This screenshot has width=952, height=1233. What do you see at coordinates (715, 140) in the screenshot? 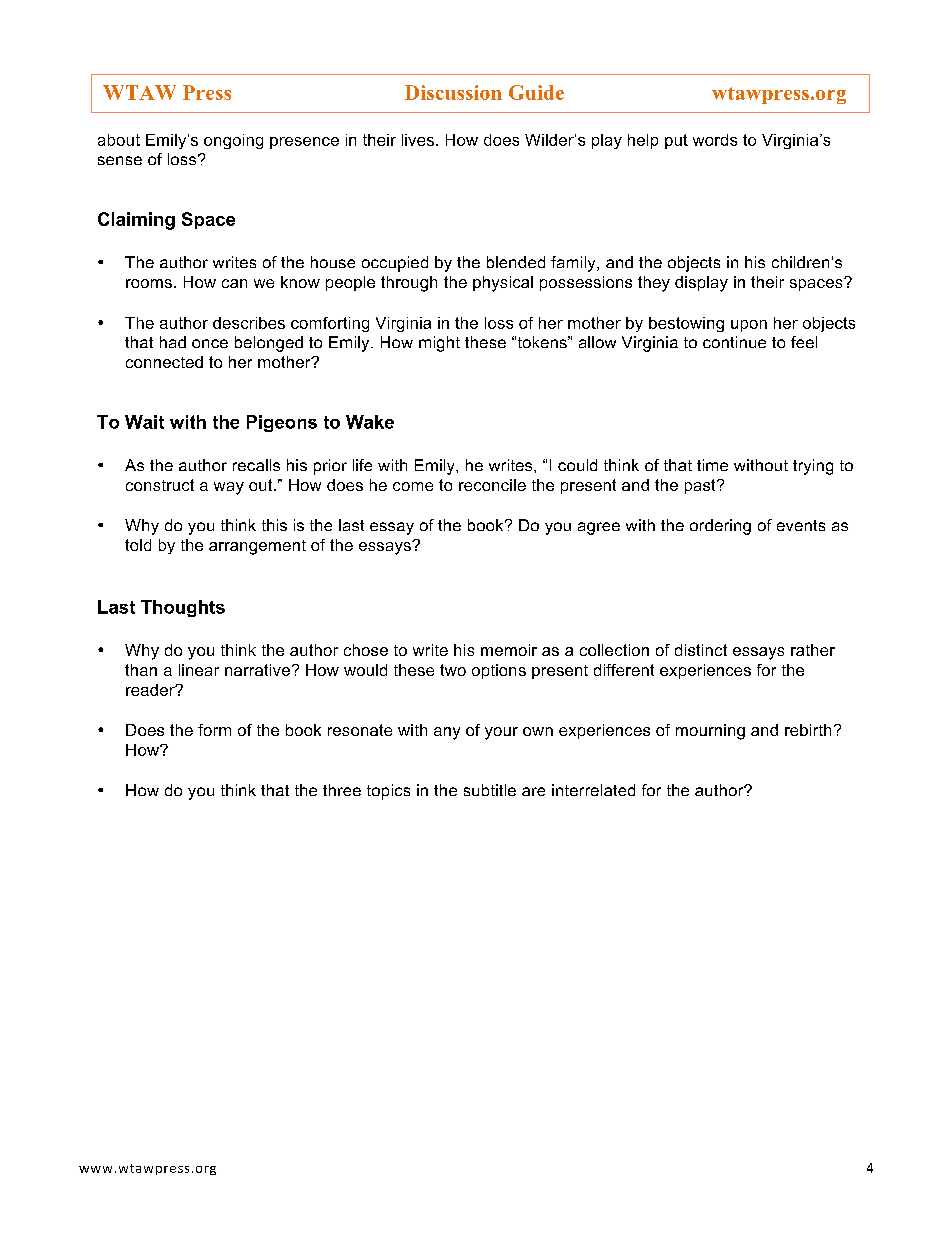
I see `words` at bounding box center [715, 140].
